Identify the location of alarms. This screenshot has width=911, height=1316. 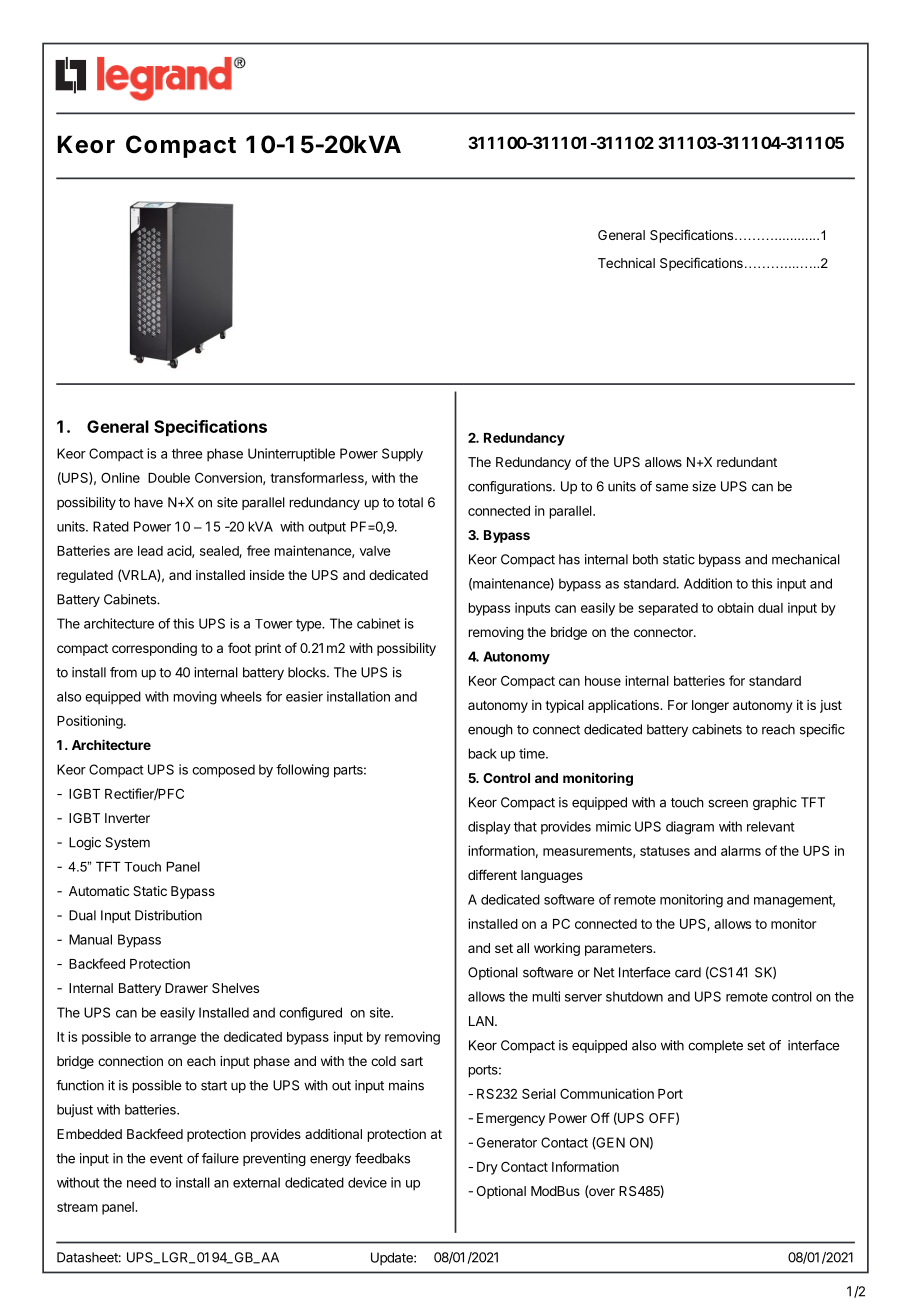
(741, 851).
